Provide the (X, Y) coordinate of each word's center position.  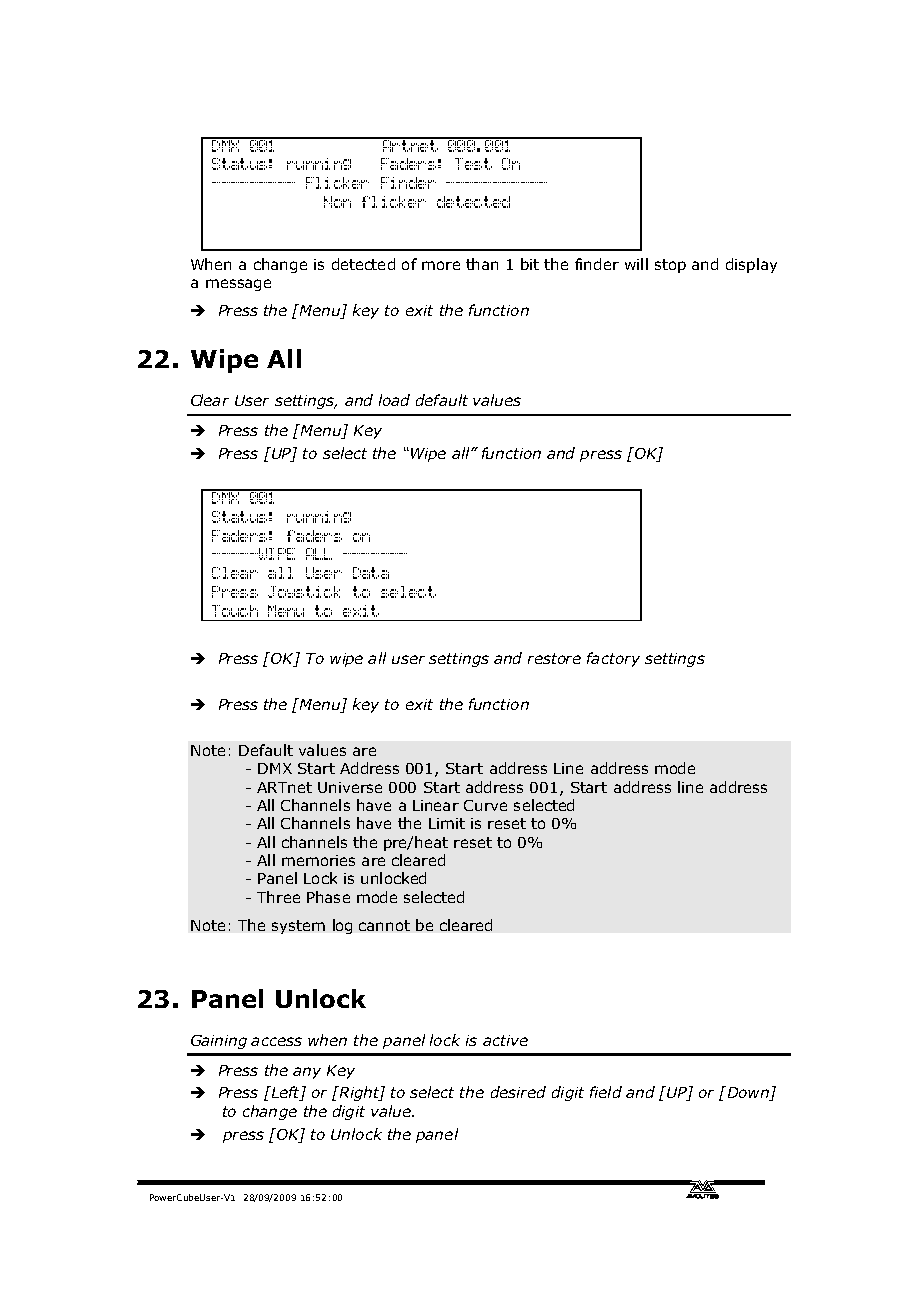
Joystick (304, 592)
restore (554, 658)
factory (613, 659)
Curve (485, 805)
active (505, 1040)
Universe (350, 787)
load (394, 400)
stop (670, 266)
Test (473, 164)
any (307, 1073)
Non (337, 202)
